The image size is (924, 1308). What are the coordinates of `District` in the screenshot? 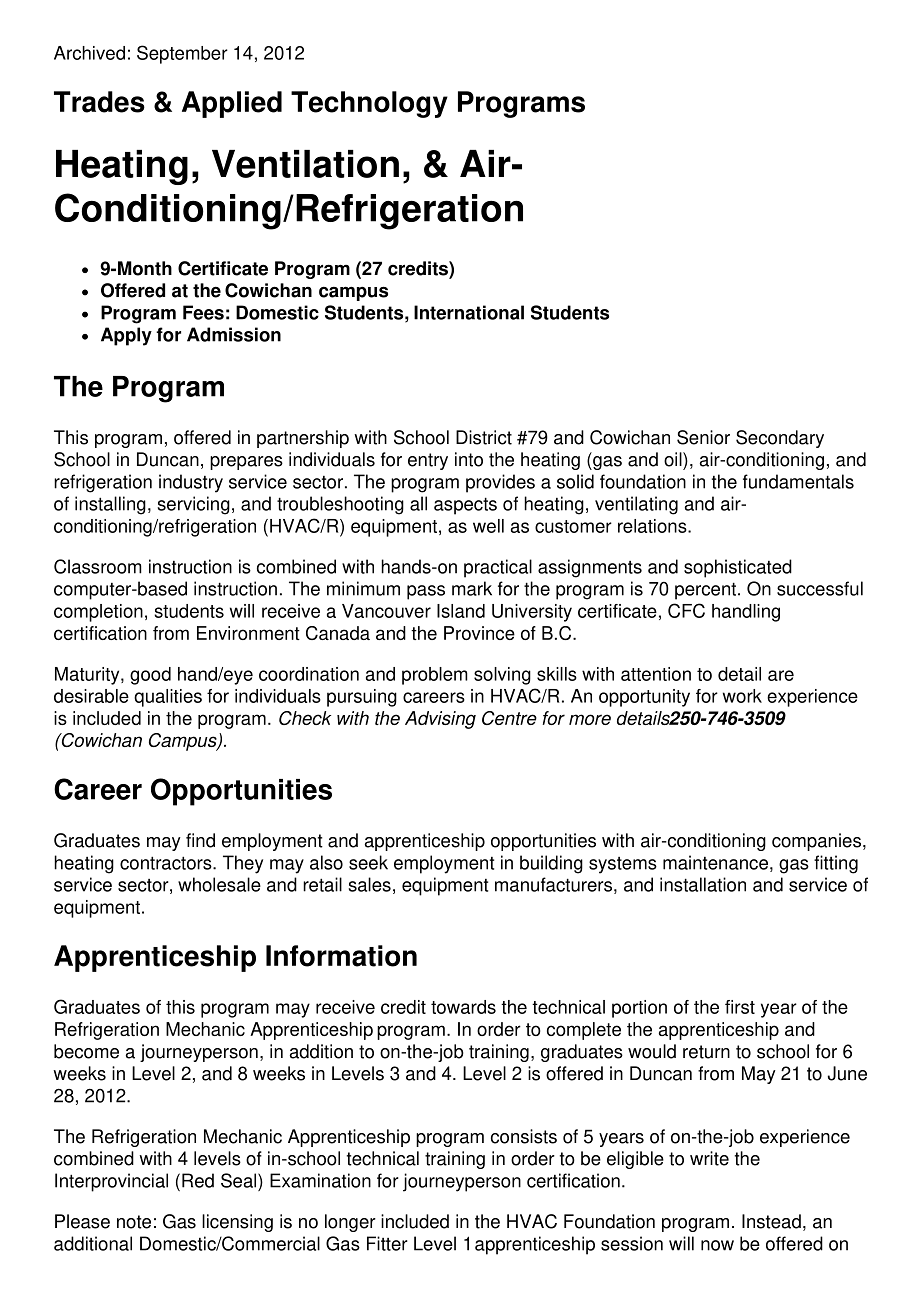 It's located at (484, 437).
